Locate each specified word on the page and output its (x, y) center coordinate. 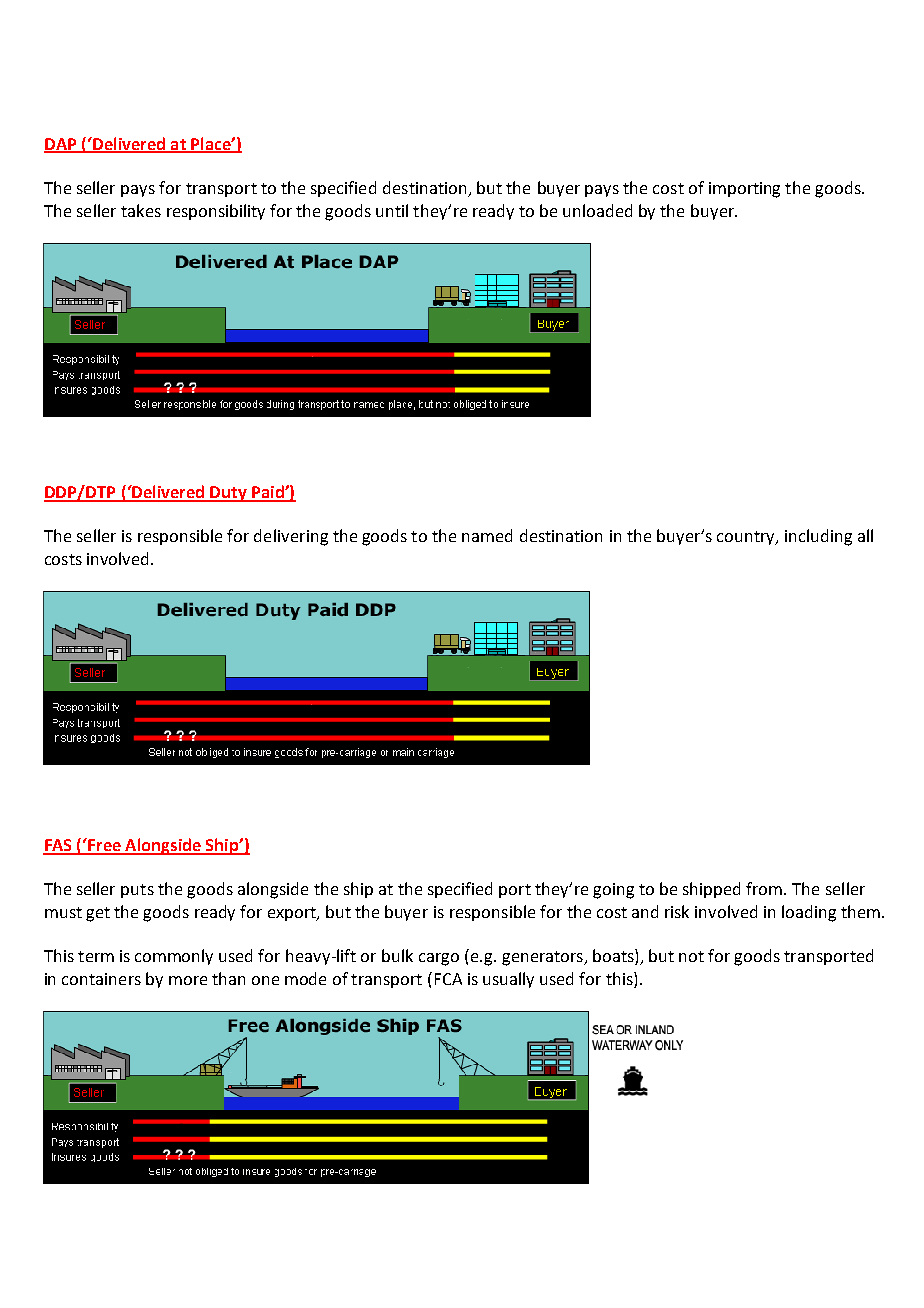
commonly (174, 957)
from (765, 888)
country (747, 538)
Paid (268, 493)
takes (141, 210)
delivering (291, 537)
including (818, 537)
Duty (228, 494)
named (487, 535)
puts (137, 891)
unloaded (597, 210)
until (392, 210)
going (613, 891)
